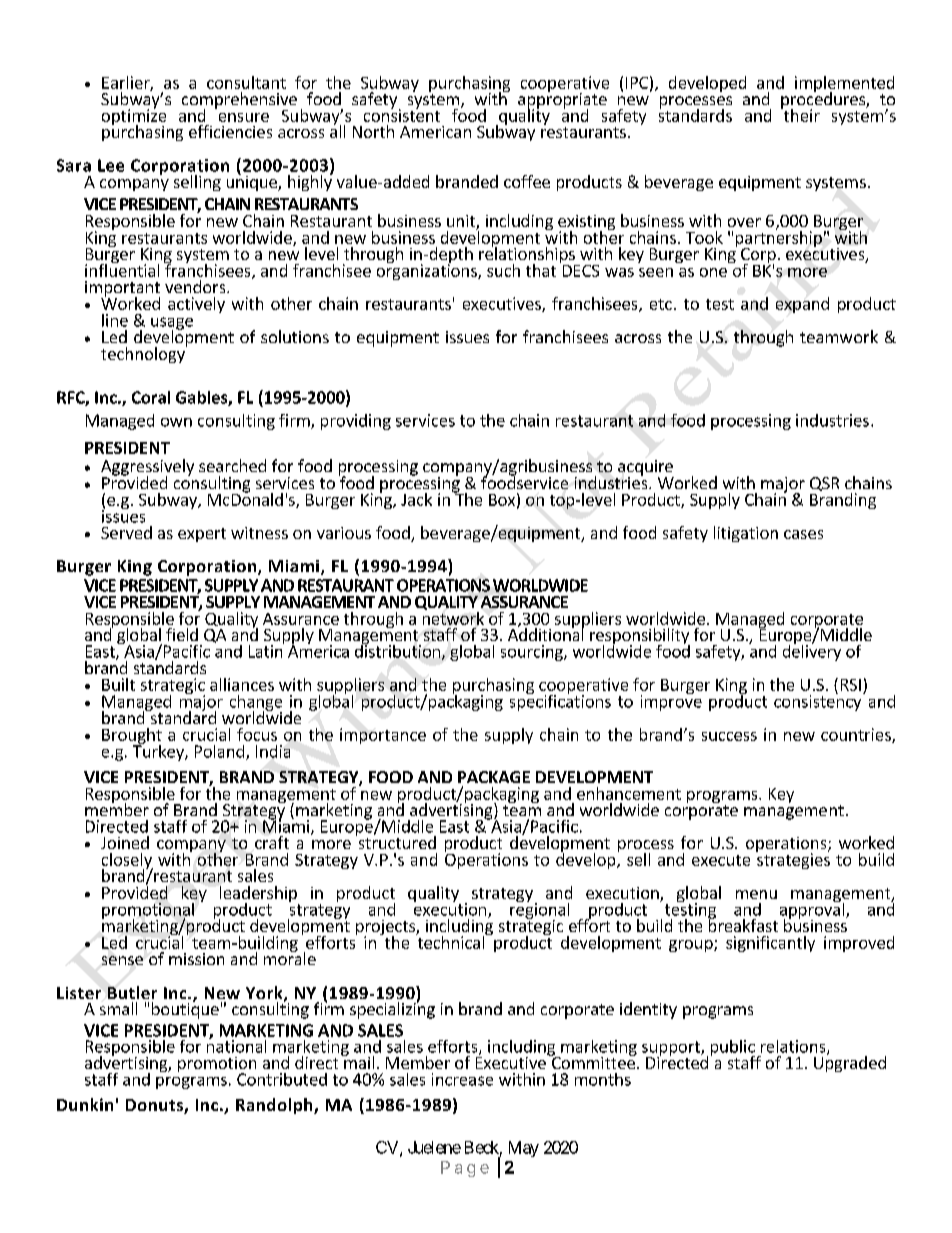 This screenshot has height=1233, width=952. I want to click on Donuts, so click(155, 1106).
